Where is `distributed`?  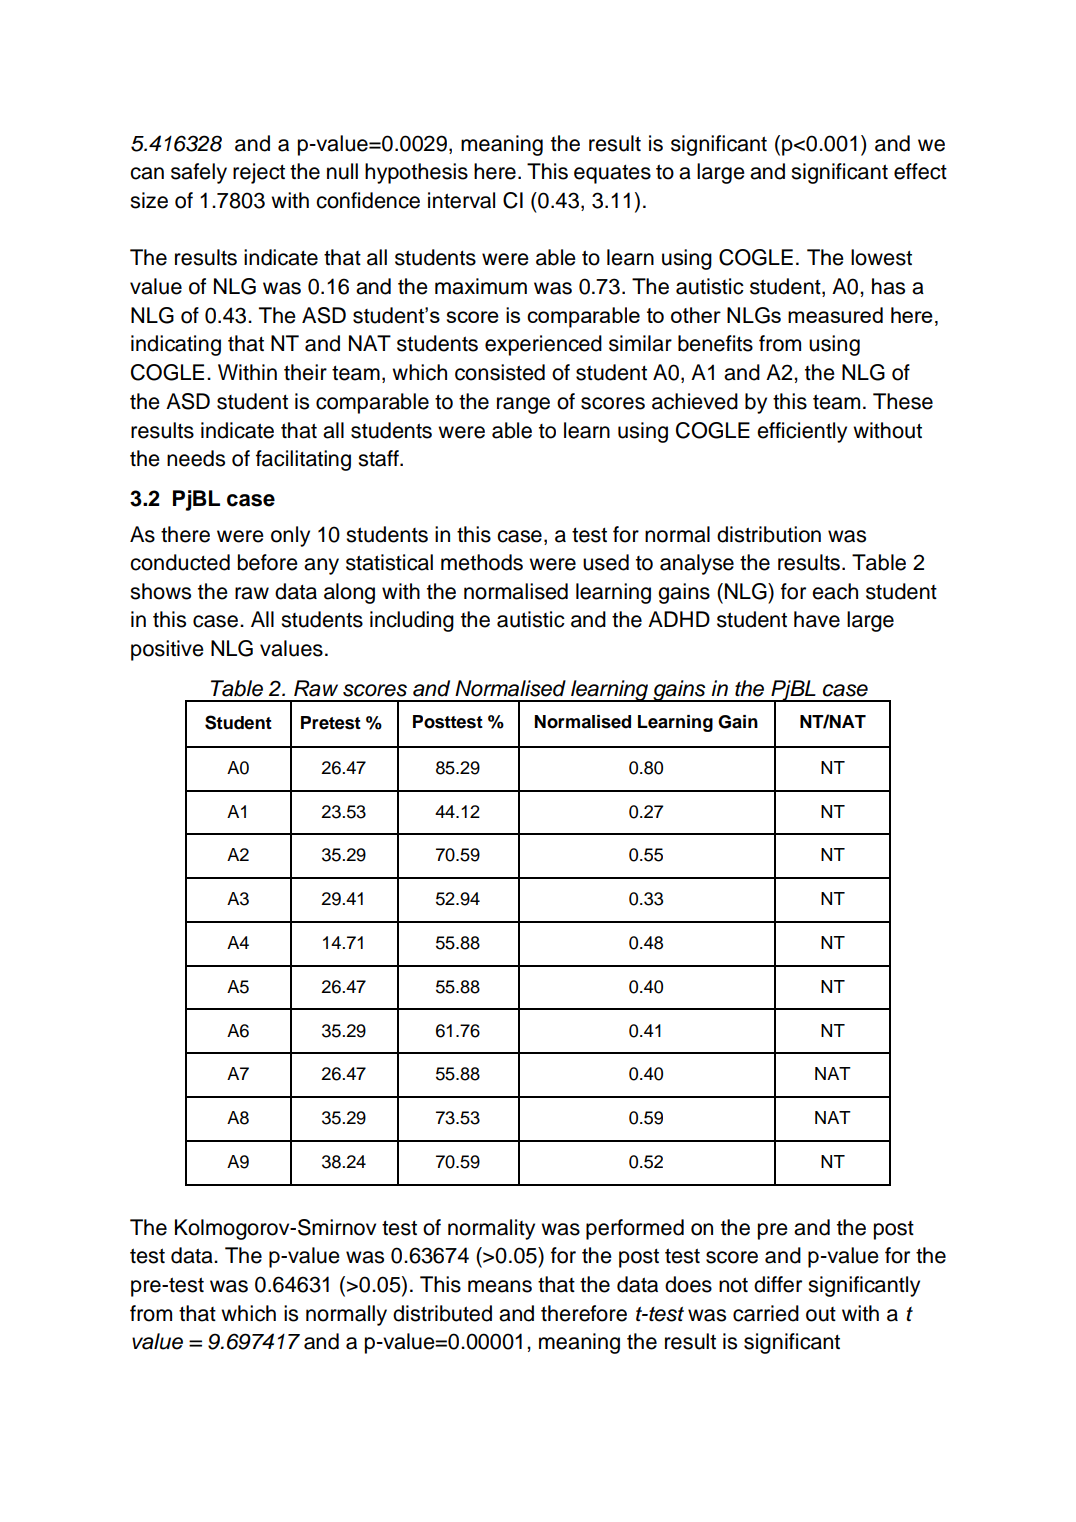 distributed is located at coordinates (442, 1313).
